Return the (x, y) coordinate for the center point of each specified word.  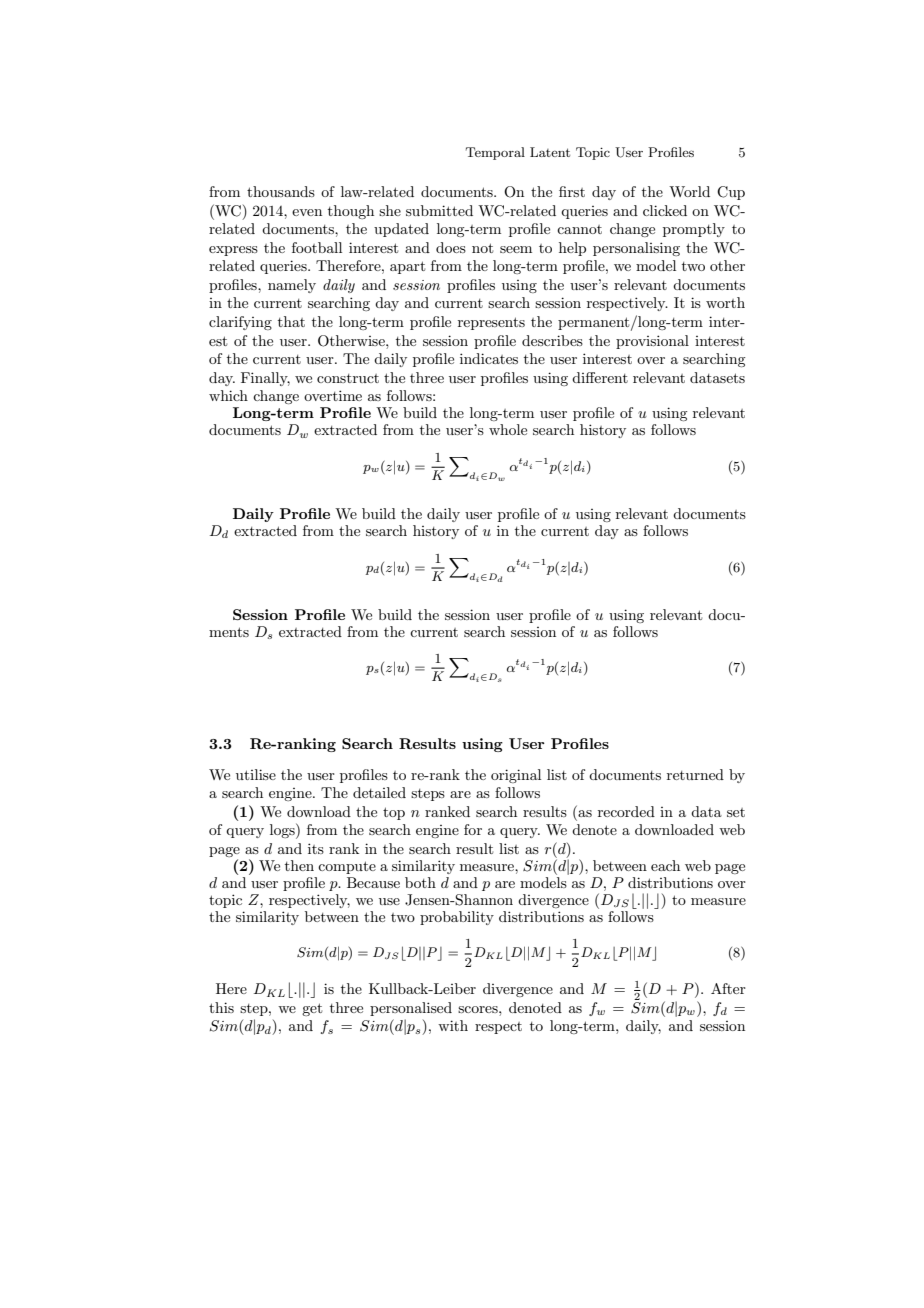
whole (508, 429)
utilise (256, 774)
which (228, 395)
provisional (652, 342)
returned (695, 774)
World (689, 191)
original (516, 776)
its (316, 848)
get (312, 1009)
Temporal (495, 153)
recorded (626, 811)
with (453, 1025)
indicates (489, 358)
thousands (281, 191)
